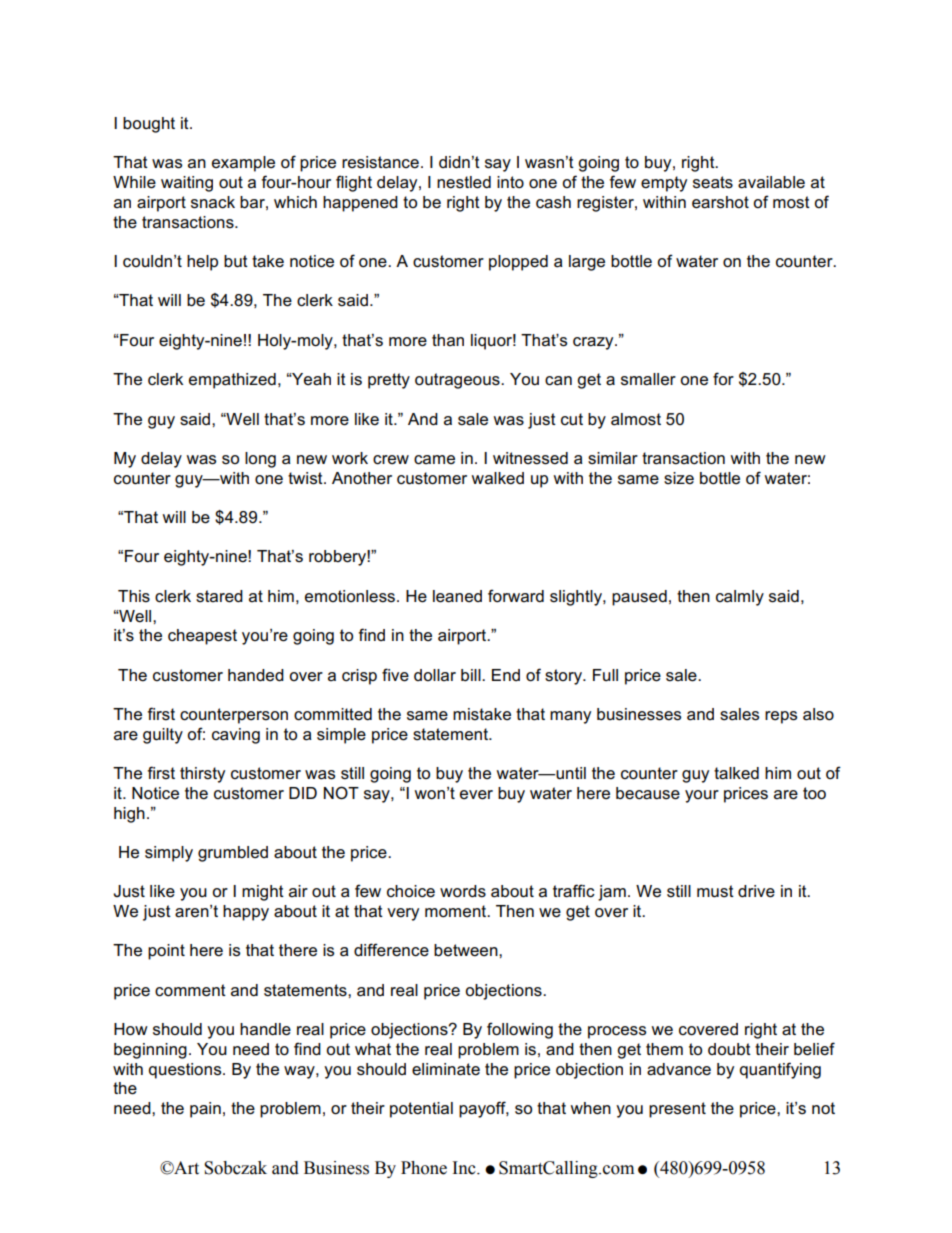 Image resolution: width=952 pixels, height=1233 pixels. I want to click on long, so click(260, 460).
